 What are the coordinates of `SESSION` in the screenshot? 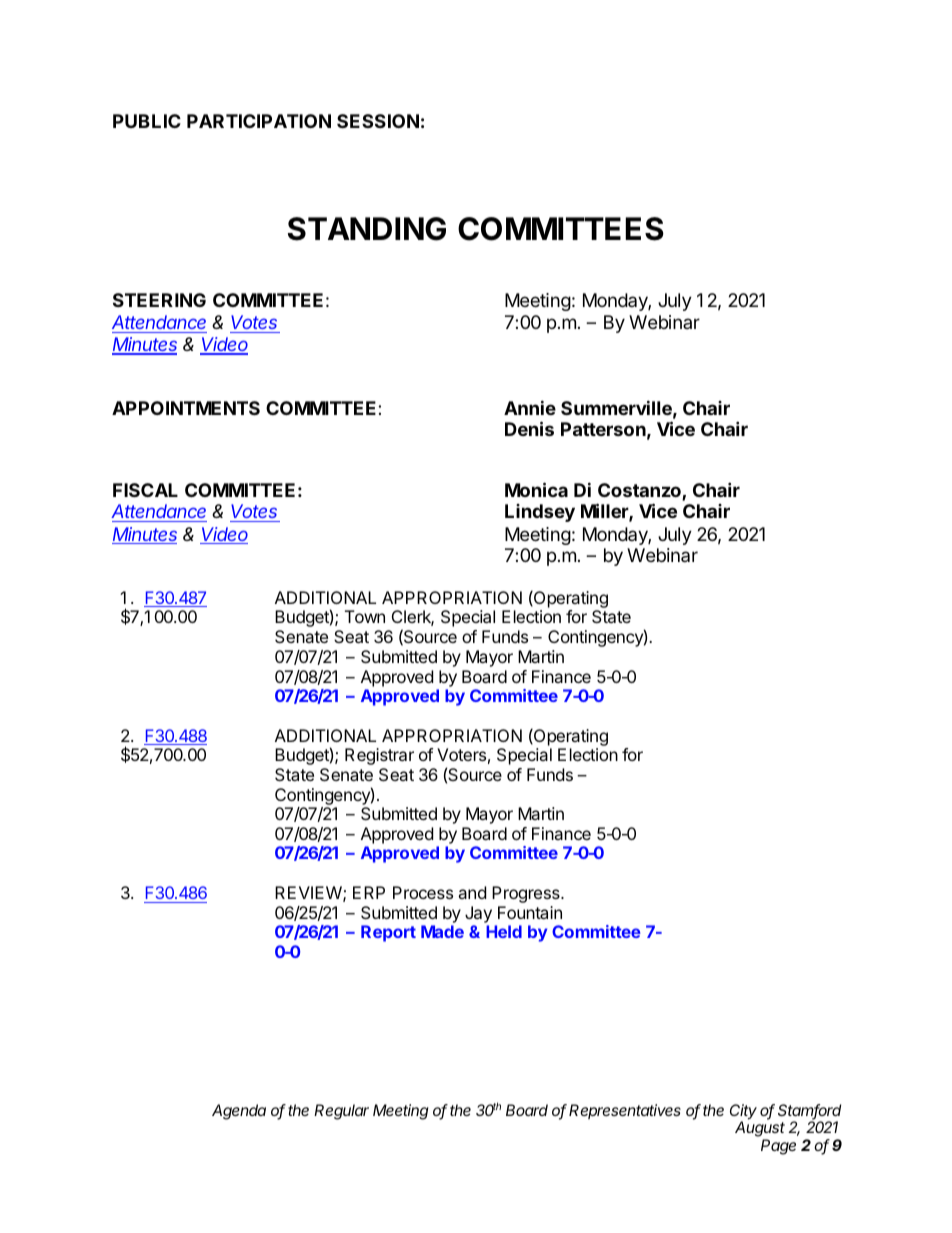 It's located at (378, 121).
